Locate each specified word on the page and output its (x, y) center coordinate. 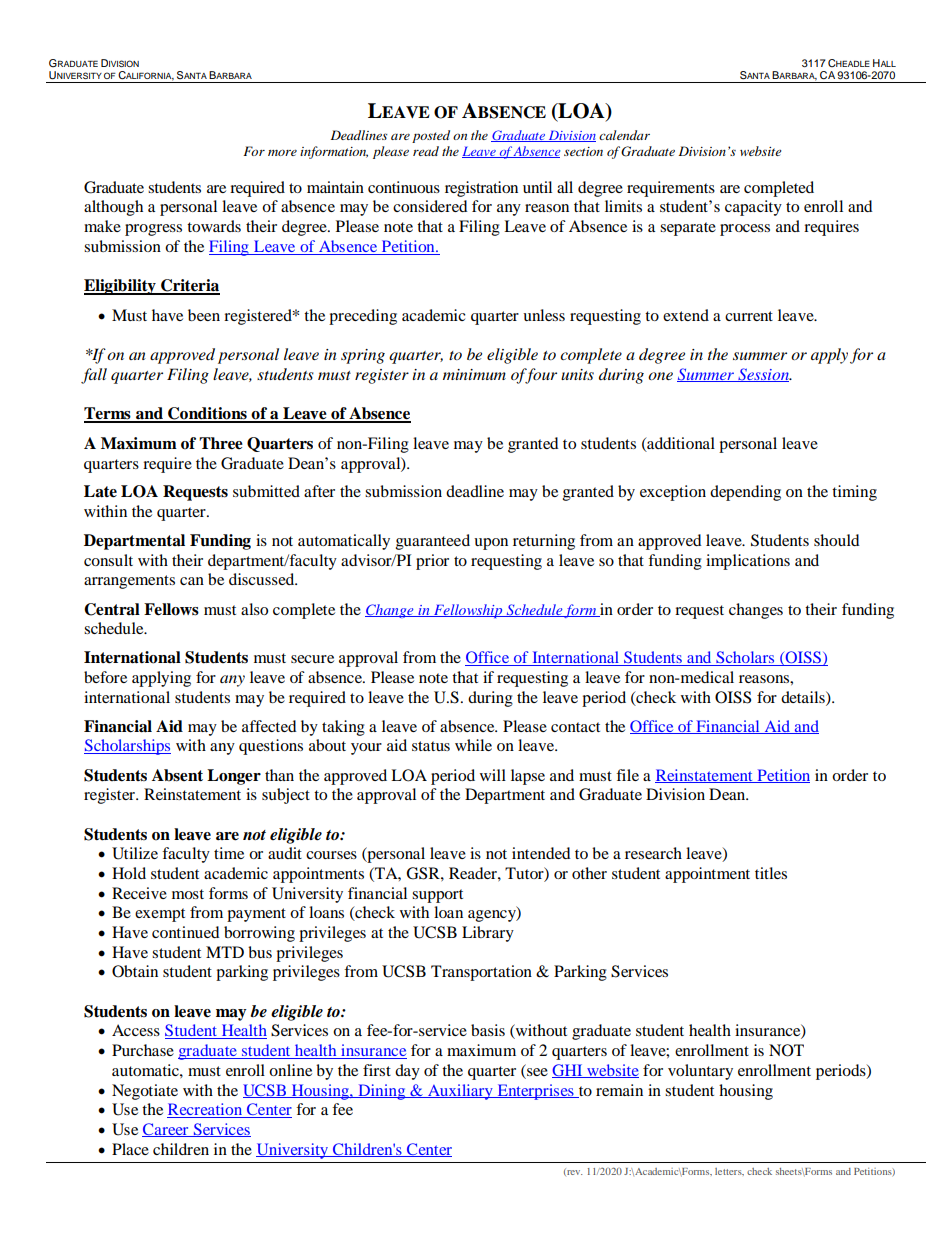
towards (214, 226)
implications (748, 562)
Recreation (206, 1110)
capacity (753, 208)
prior (432, 562)
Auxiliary (460, 1092)
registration (481, 189)
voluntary (700, 1072)
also (254, 609)
